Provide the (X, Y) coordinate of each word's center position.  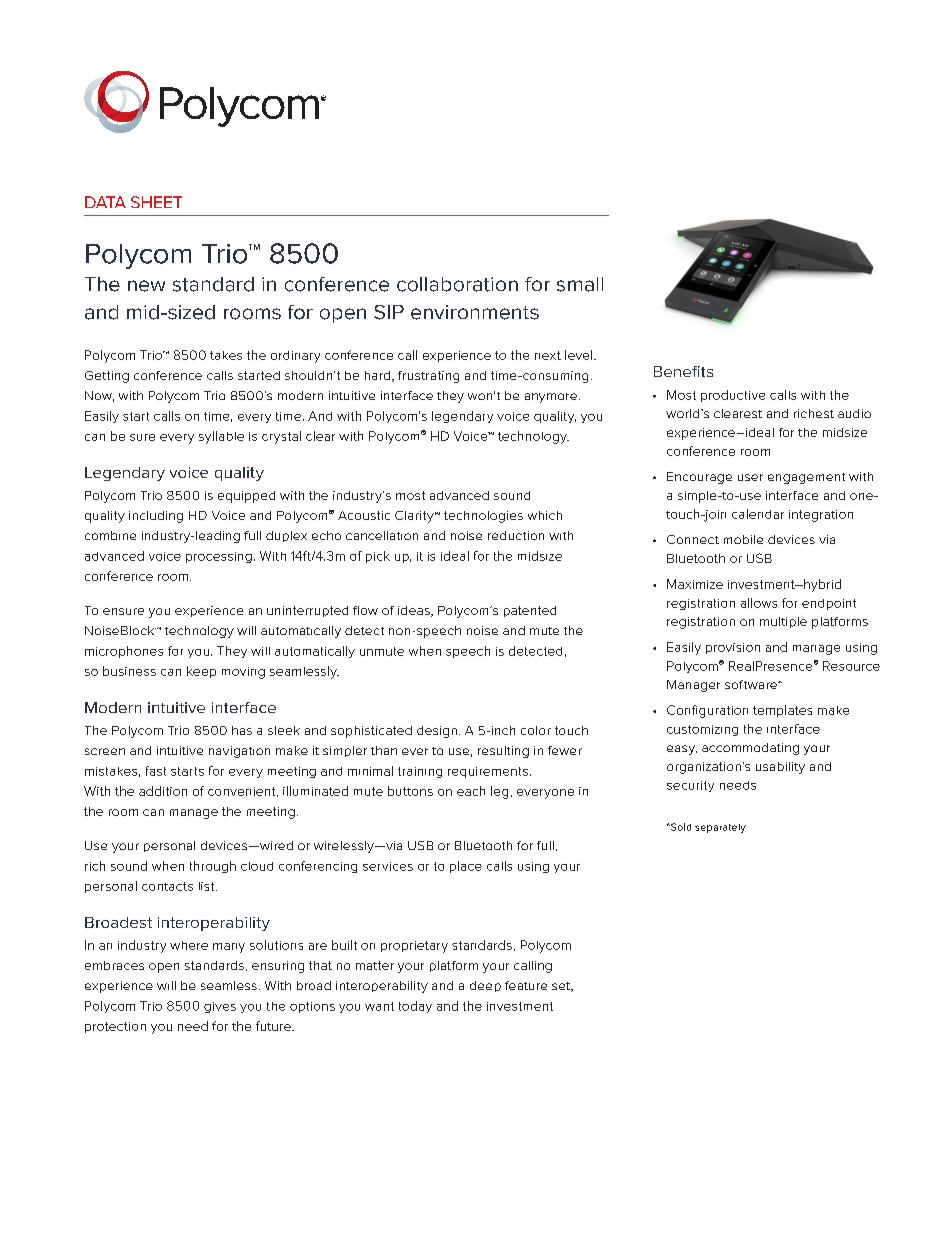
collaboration (457, 284)
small (580, 284)
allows (759, 603)
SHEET (156, 202)
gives (220, 1007)
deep (485, 986)
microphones (124, 652)
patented (530, 611)
